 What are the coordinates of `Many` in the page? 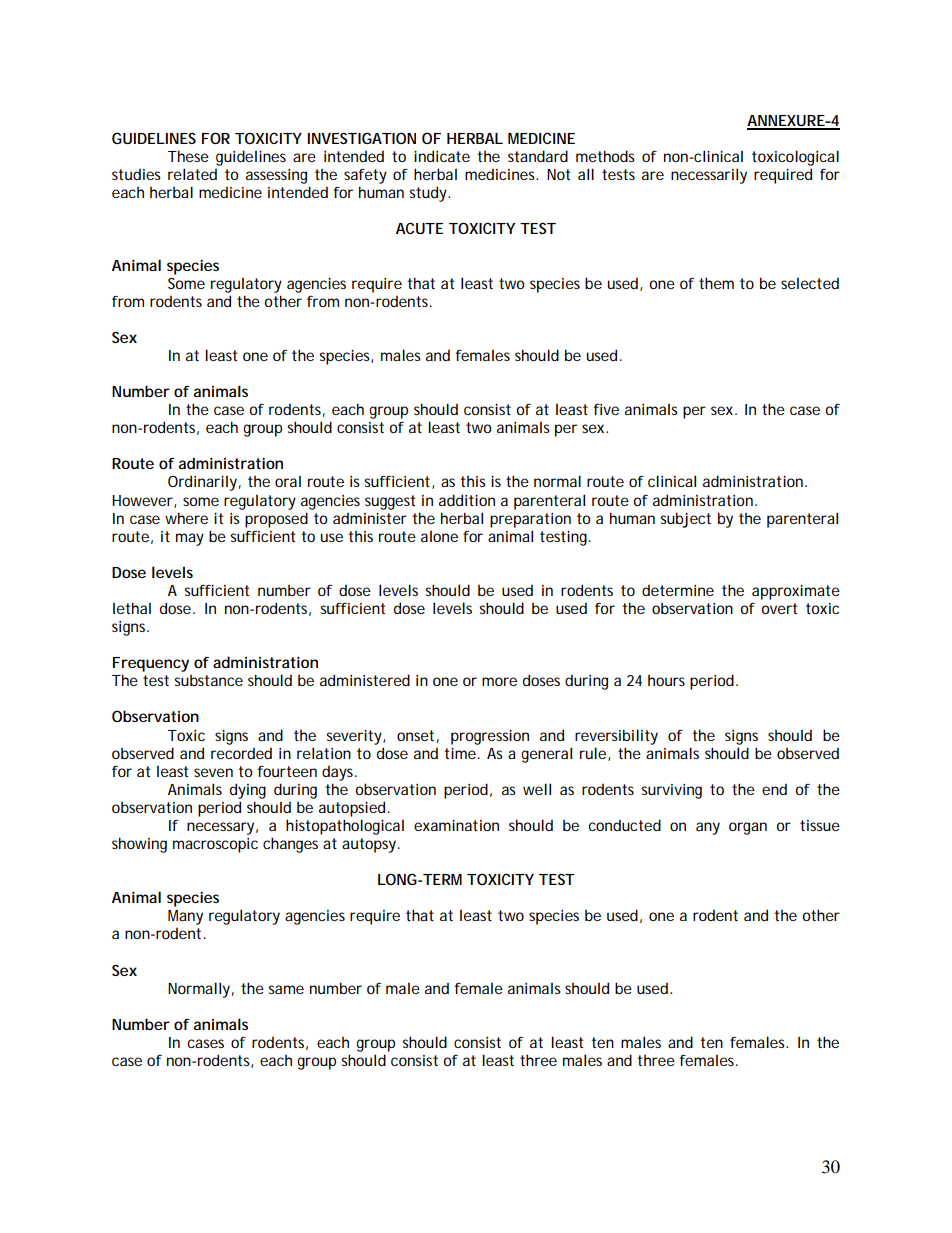 It's located at (185, 917).
